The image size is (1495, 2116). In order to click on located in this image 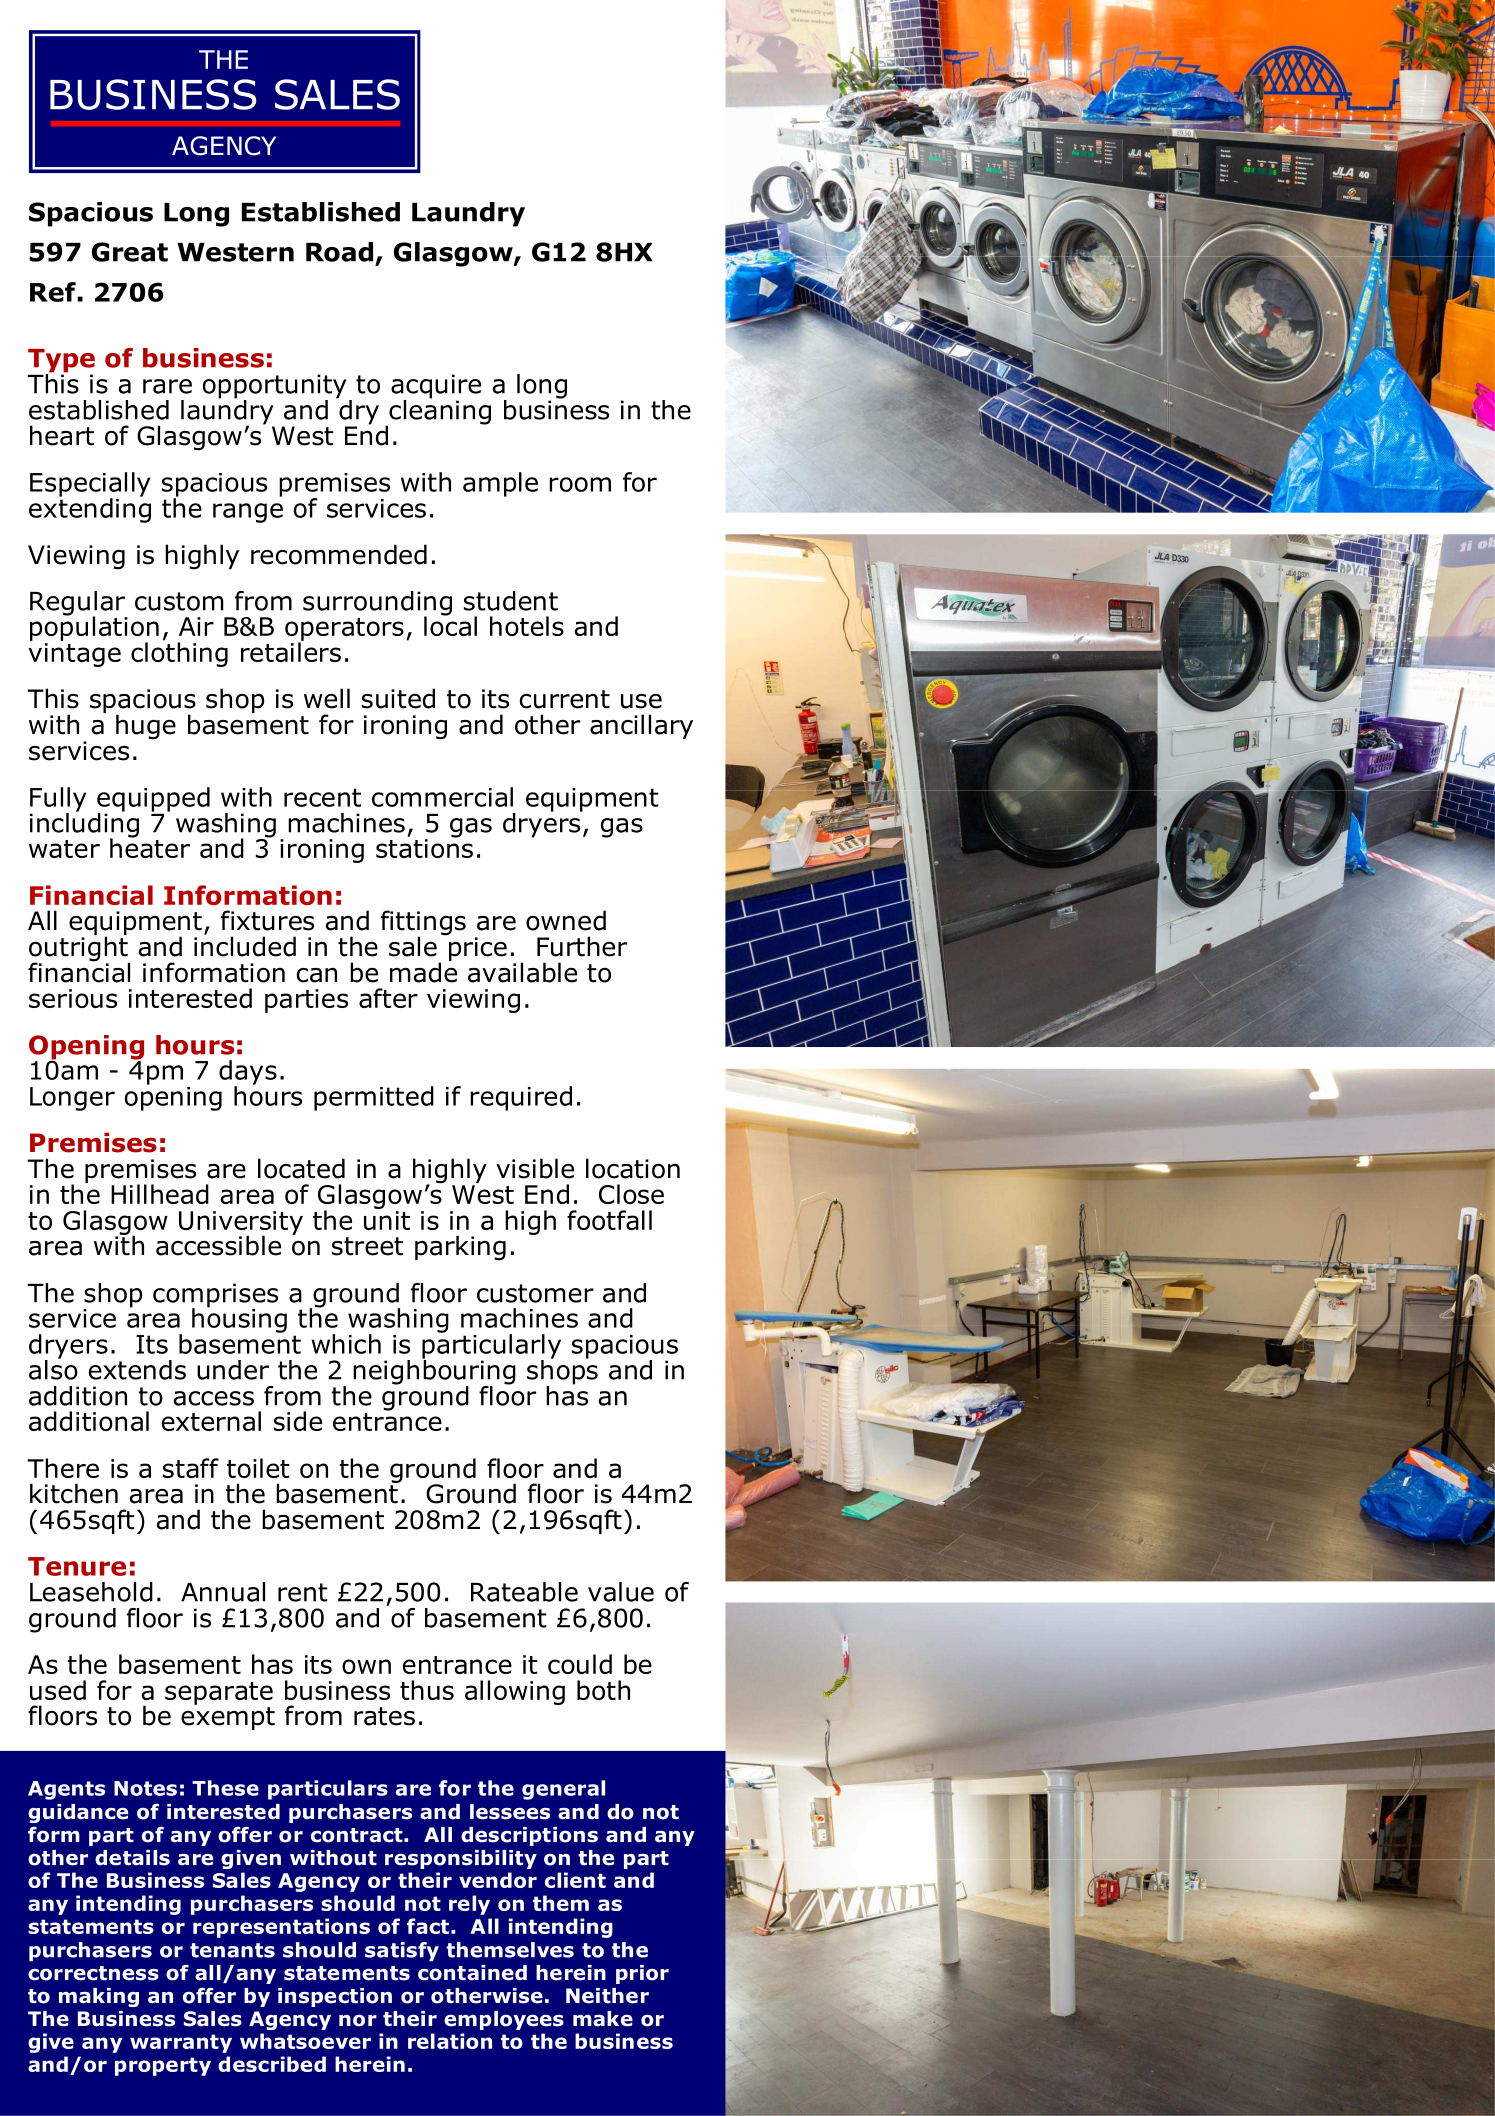, I will do `click(301, 1168)`.
